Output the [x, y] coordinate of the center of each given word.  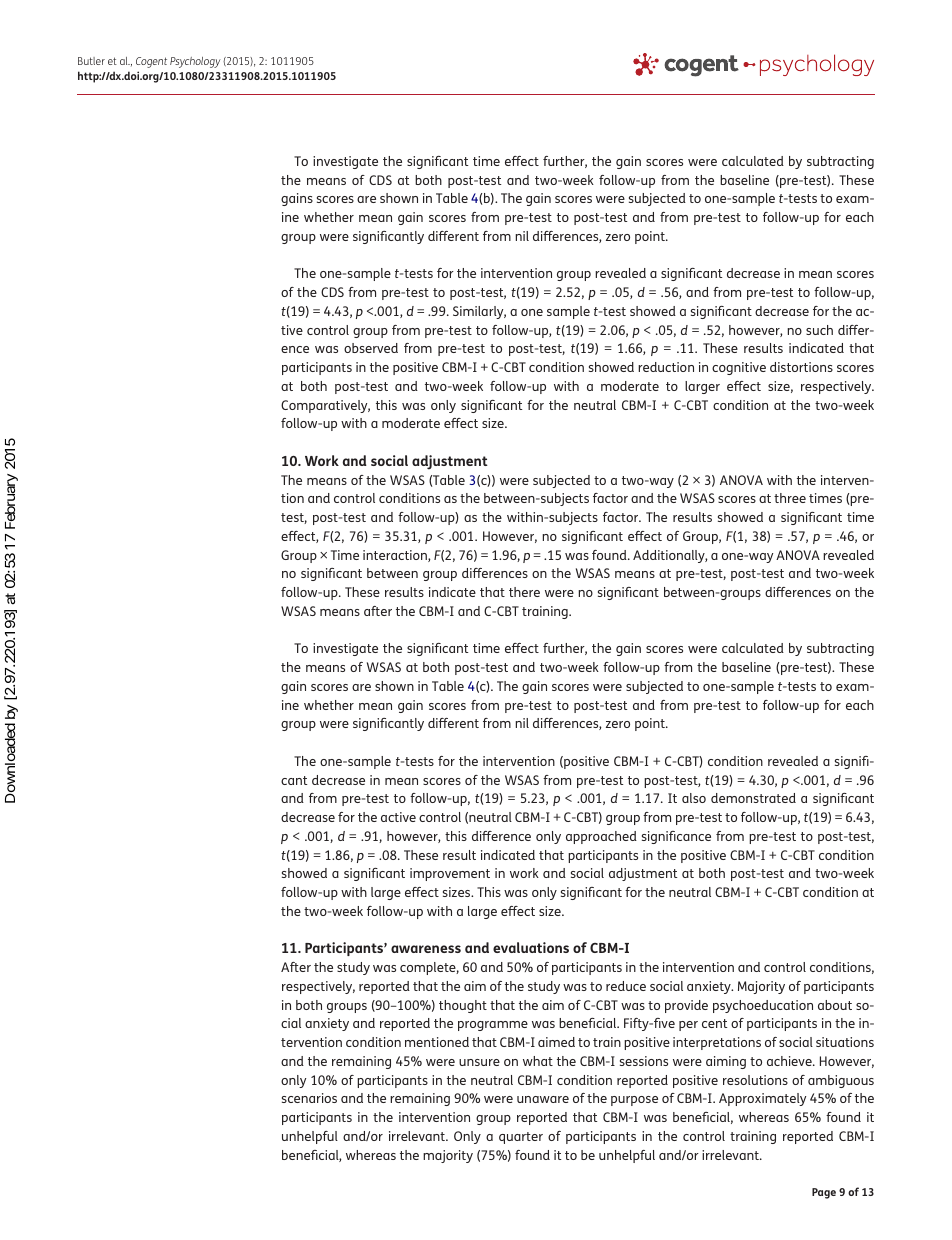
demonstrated [753, 798]
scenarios [309, 1098]
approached [601, 837]
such [819, 330]
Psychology [195, 62]
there [524, 592]
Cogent [151, 62]
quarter [521, 1138]
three [790, 498]
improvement [450, 874]
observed [371, 348]
